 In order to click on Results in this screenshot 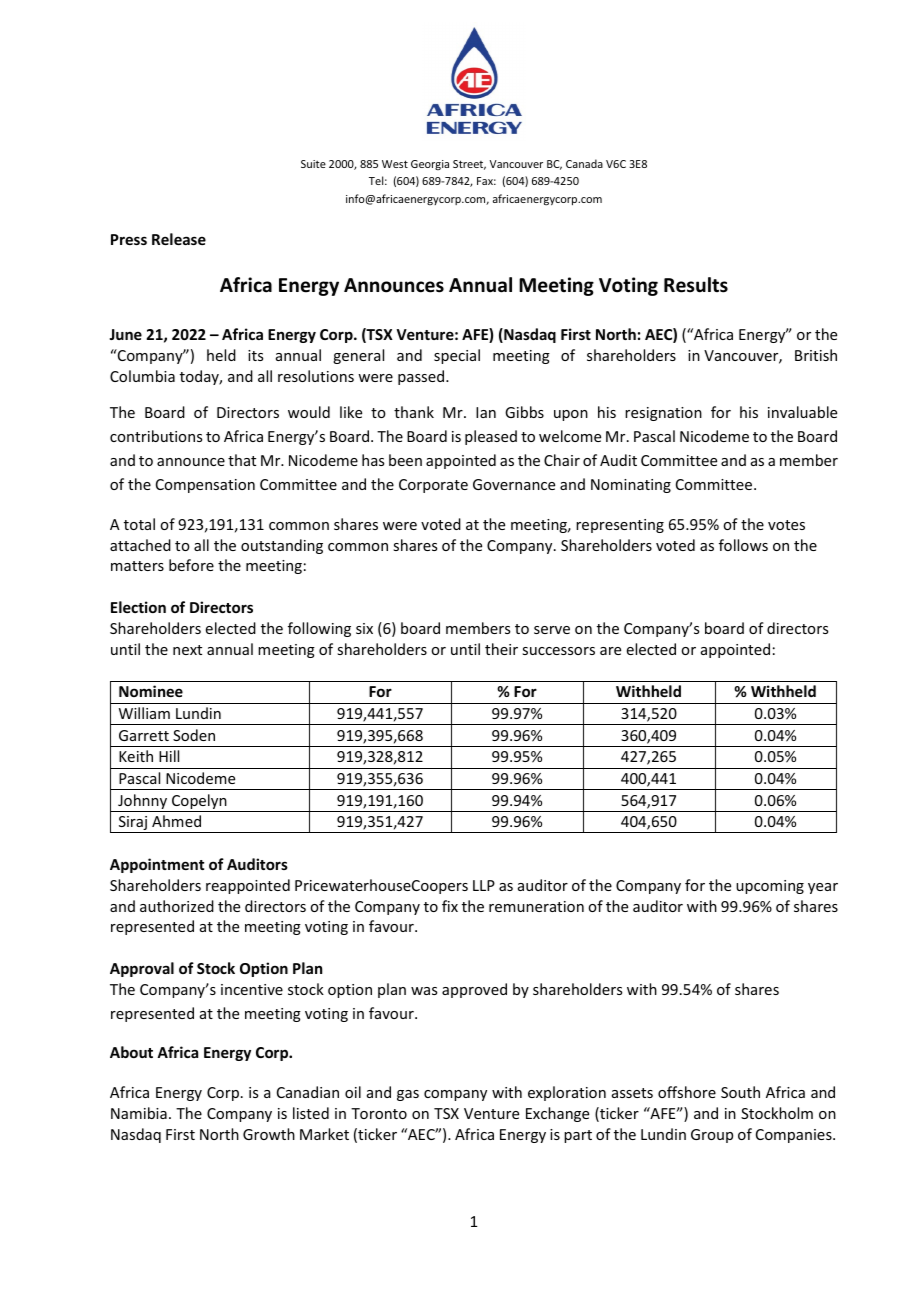, I will do `click(696, 285)`.
